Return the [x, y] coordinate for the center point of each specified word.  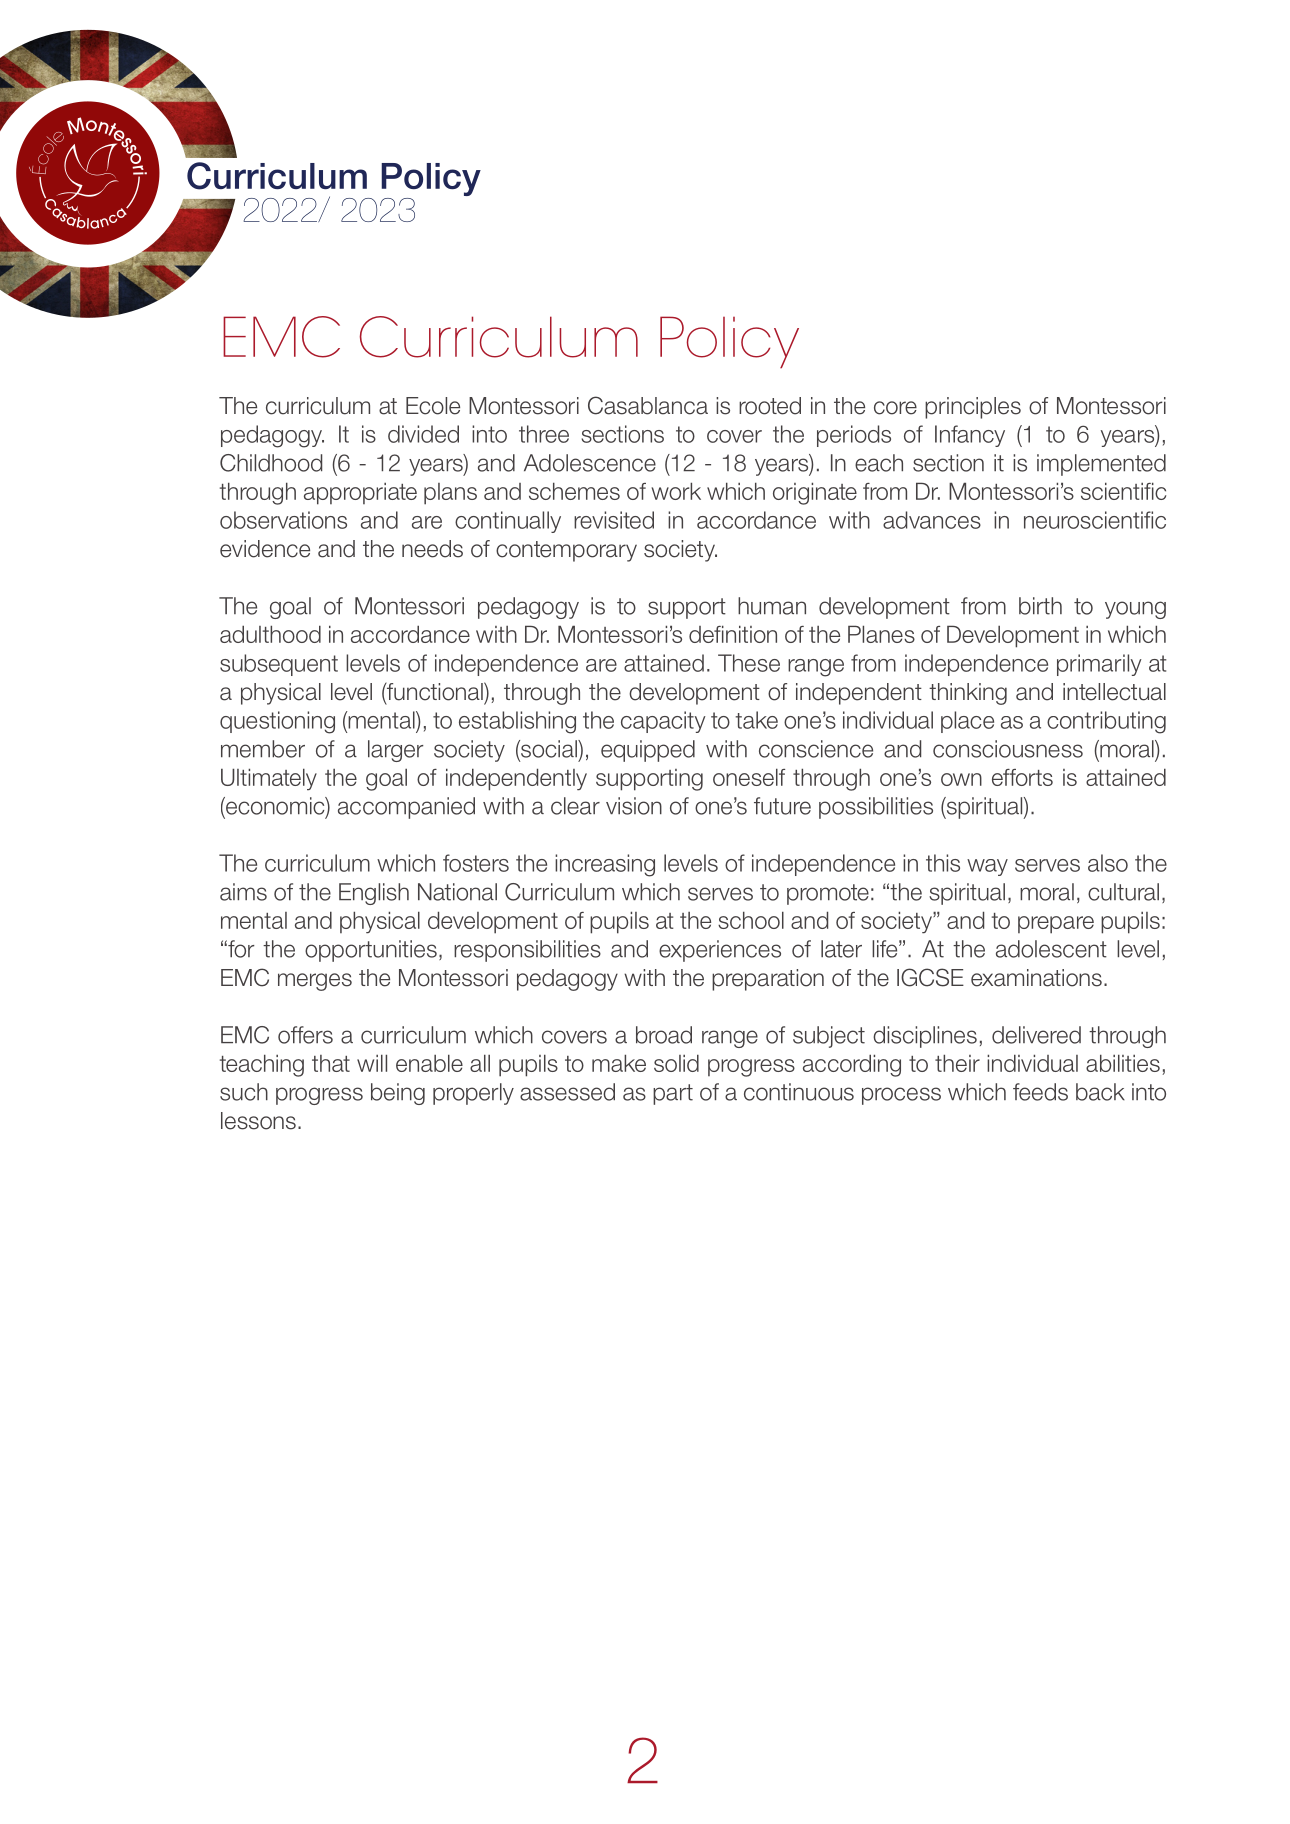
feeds [1040, 1092]
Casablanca [648, 405]
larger [396, 751]
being [398, 1094]
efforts [1022, 777]
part [673, 1094]
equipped [648, 751]
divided [423, 434]
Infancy [970, 436]
